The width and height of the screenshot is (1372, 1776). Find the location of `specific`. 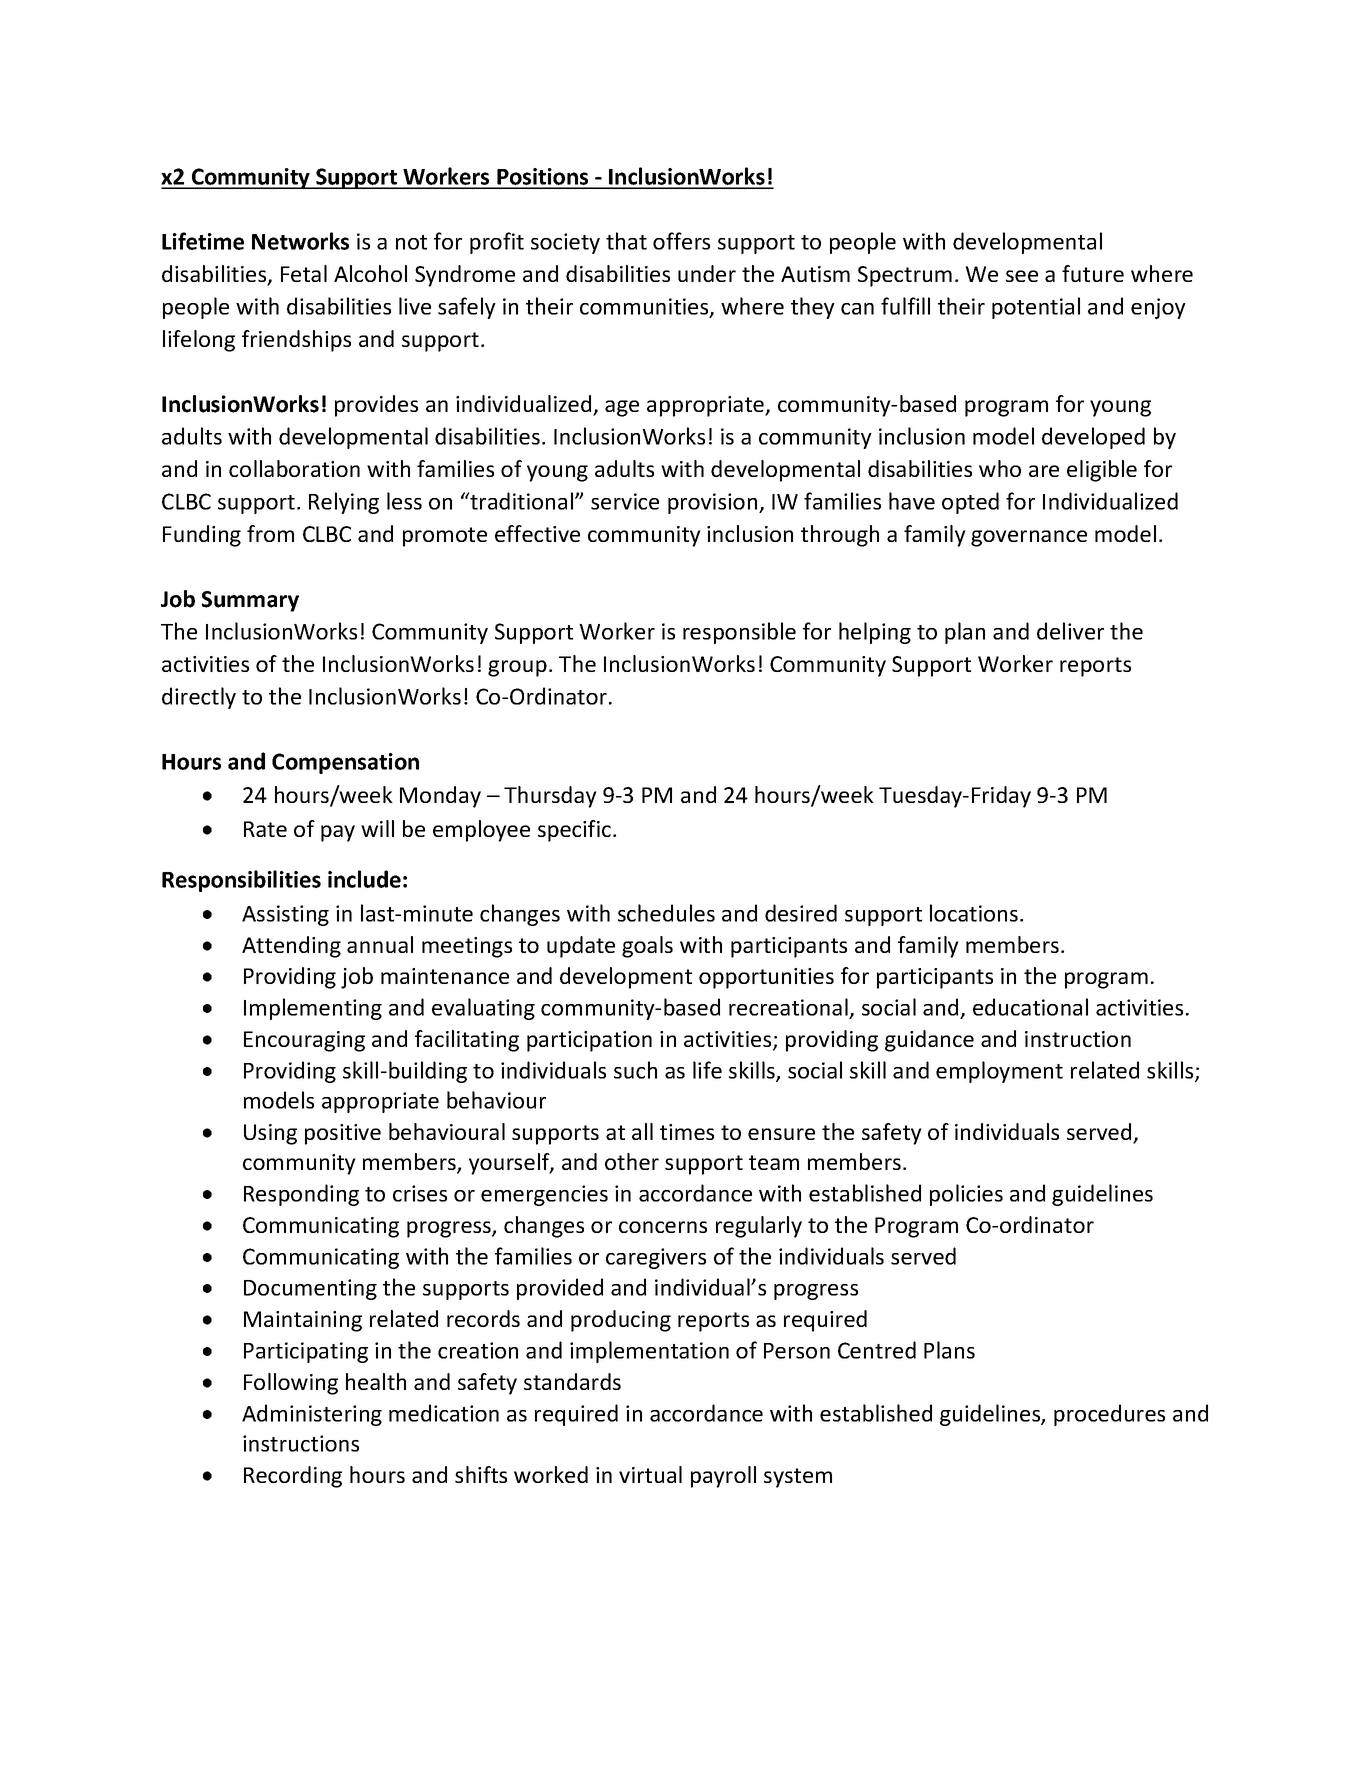

specific is located at coordinates (574, 831).
